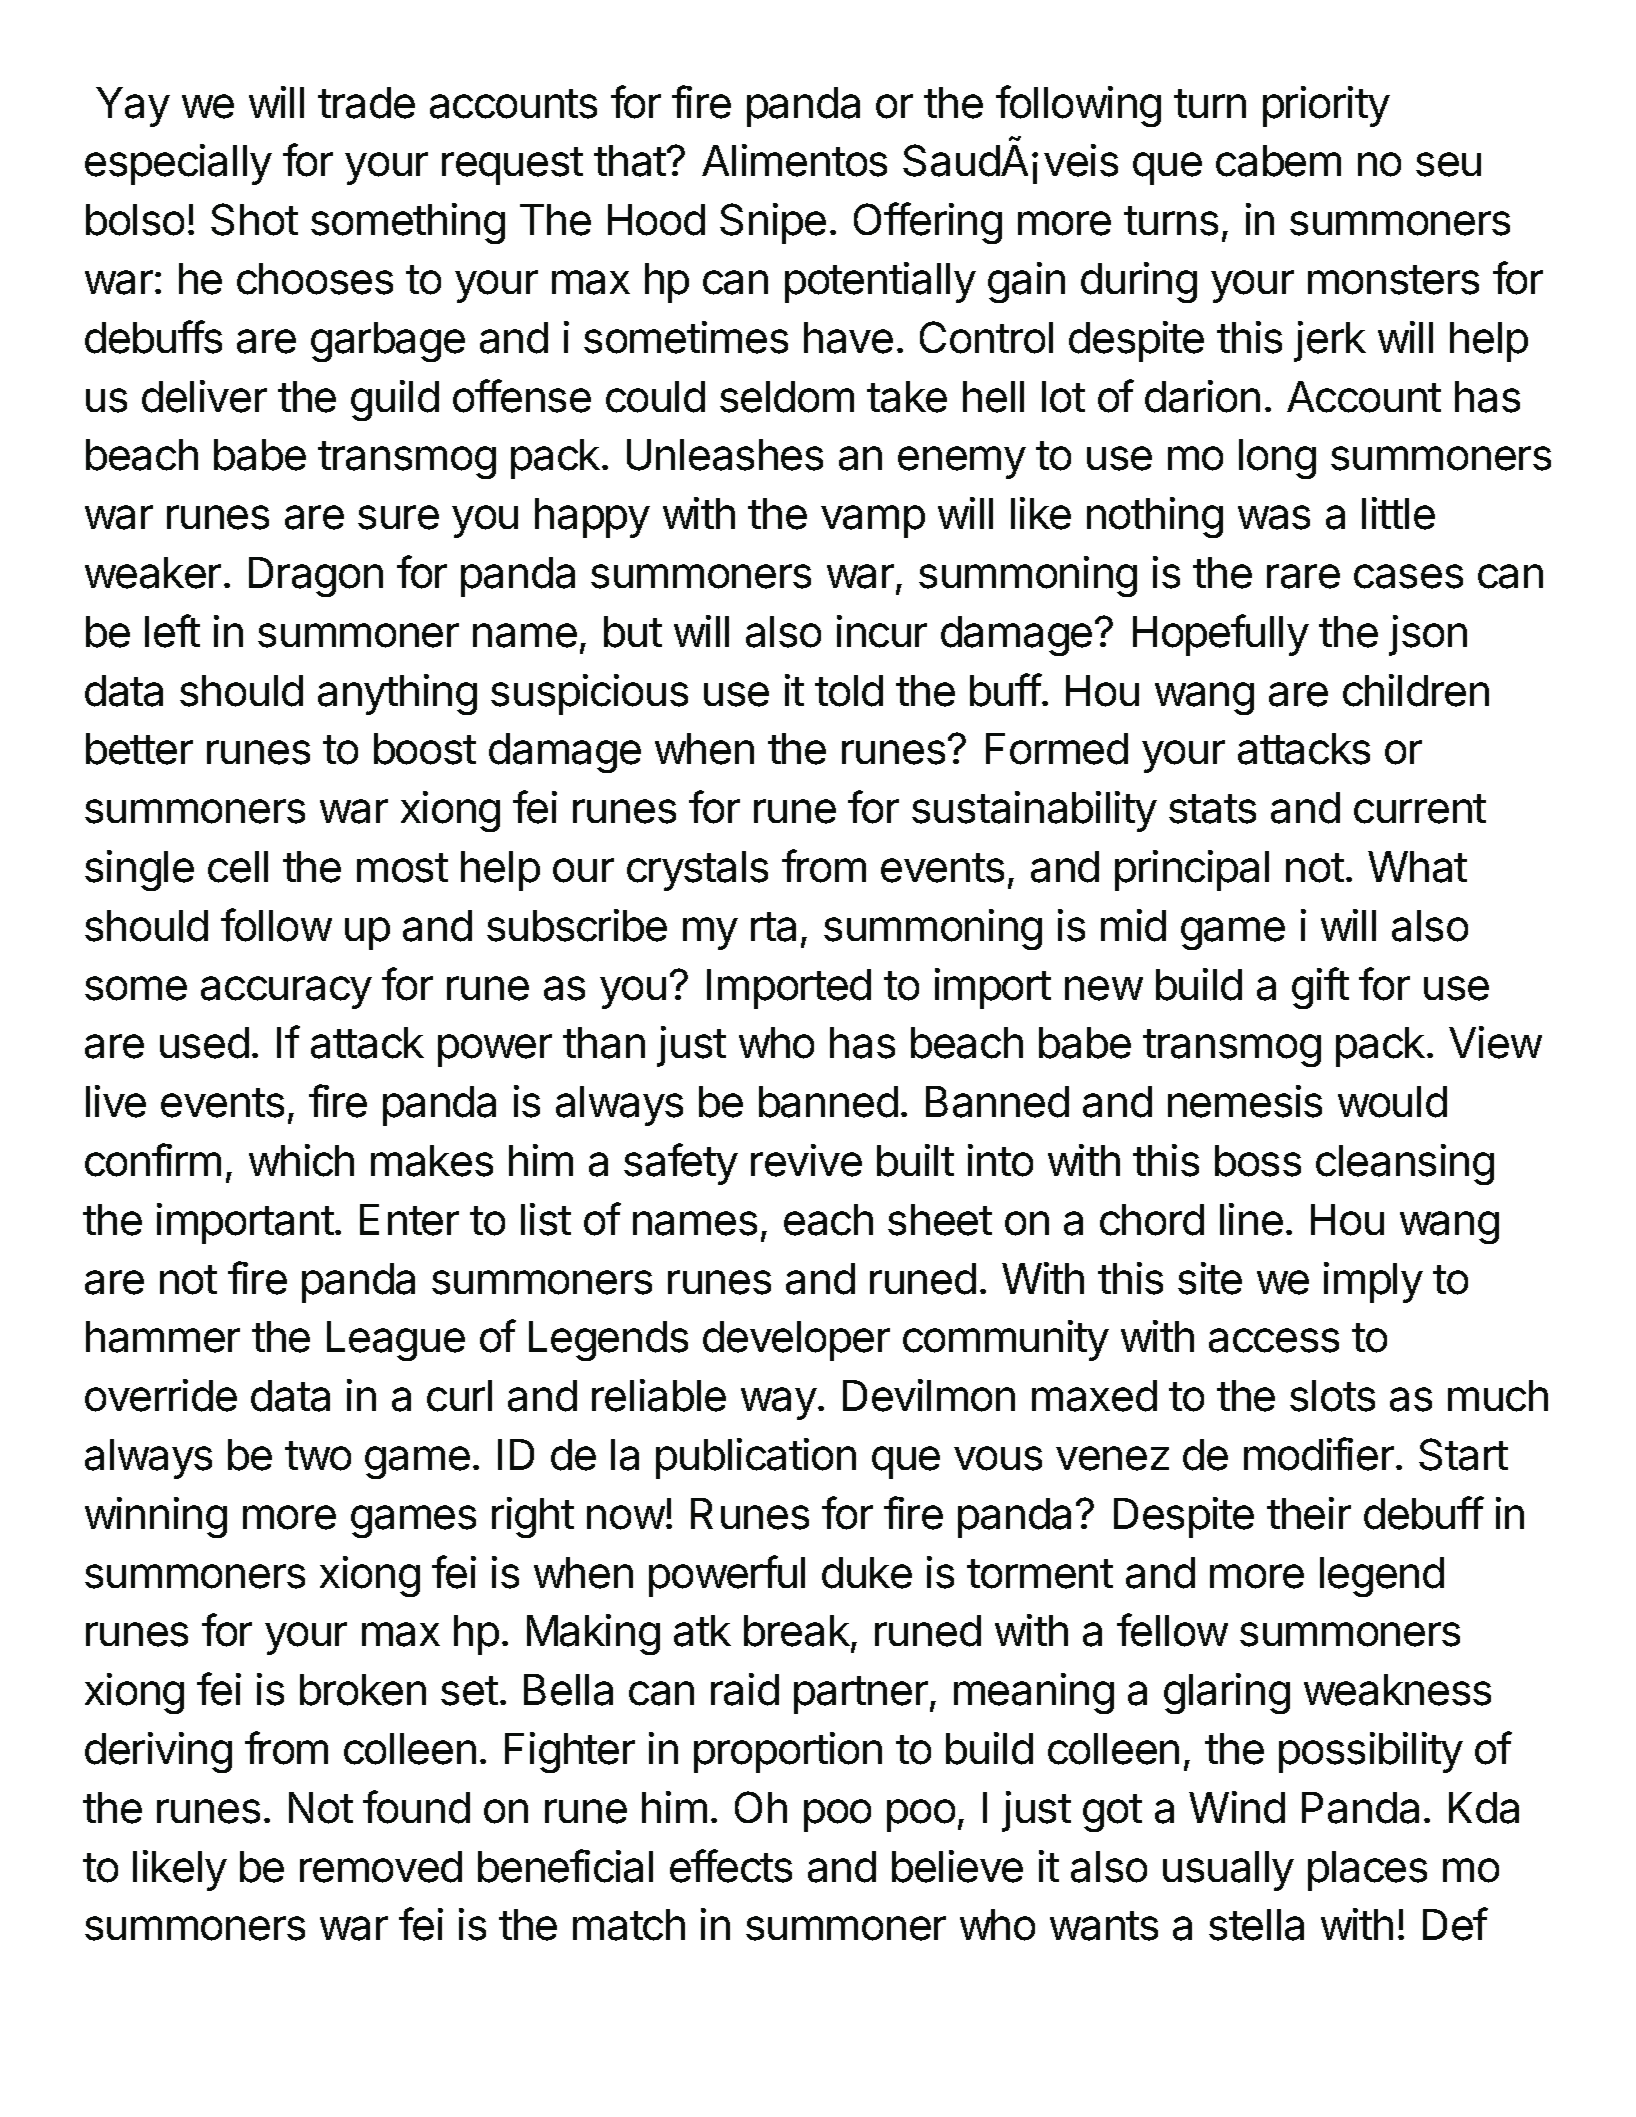 The height and width of the image is (2117, 1636). Describe the element at coordinates (1319, 1454) in the image. I see `modifier` at that location.
